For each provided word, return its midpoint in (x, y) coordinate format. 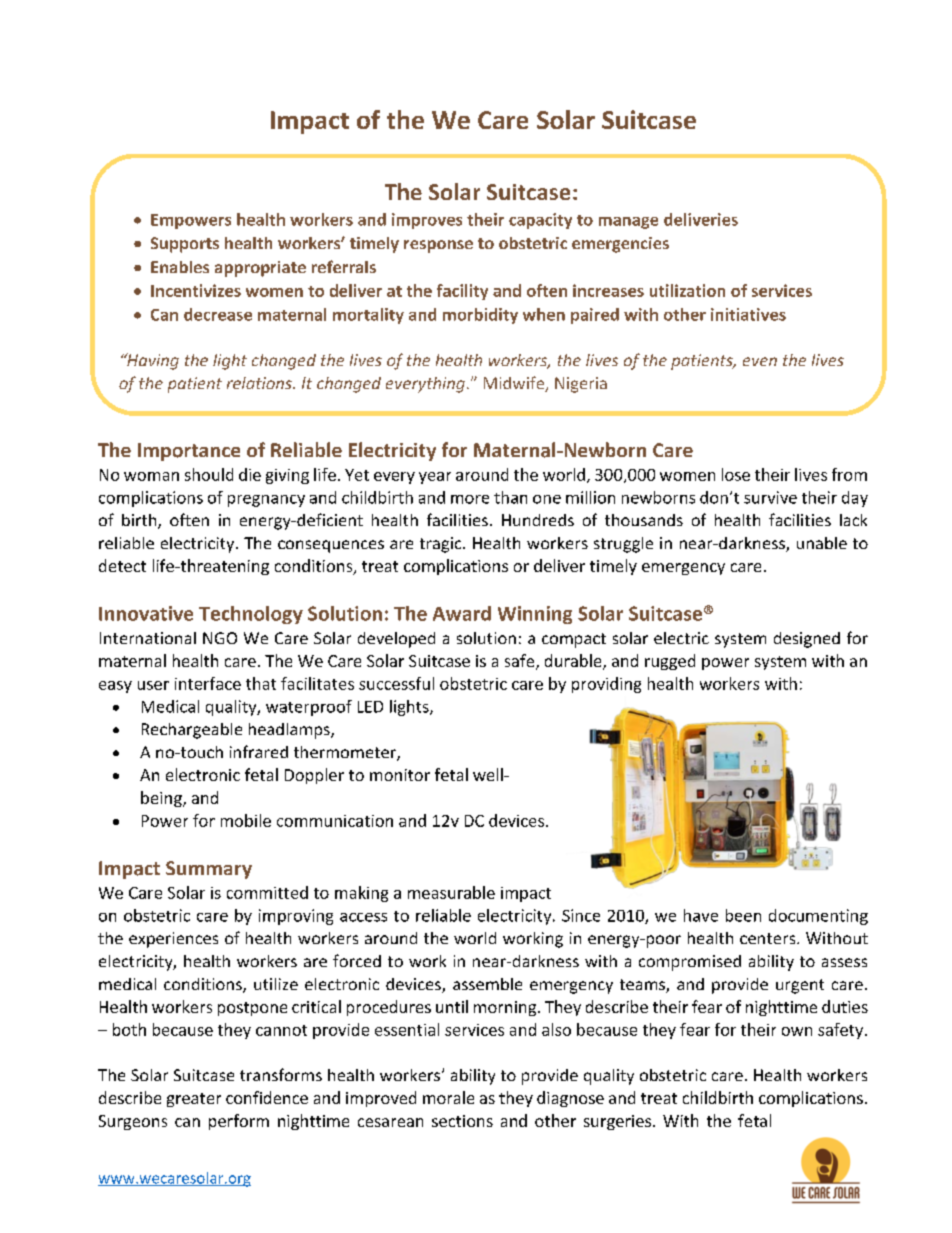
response (438, 246)
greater (194, 1100)
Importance (189, 452)
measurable (451, 892)
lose (736, 474)
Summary (209, 870)
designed (807, 640)
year (435, 478)
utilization (687, 290)
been (743, 915)
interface (208, 683)
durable (574, 662)
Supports (185, 245)
